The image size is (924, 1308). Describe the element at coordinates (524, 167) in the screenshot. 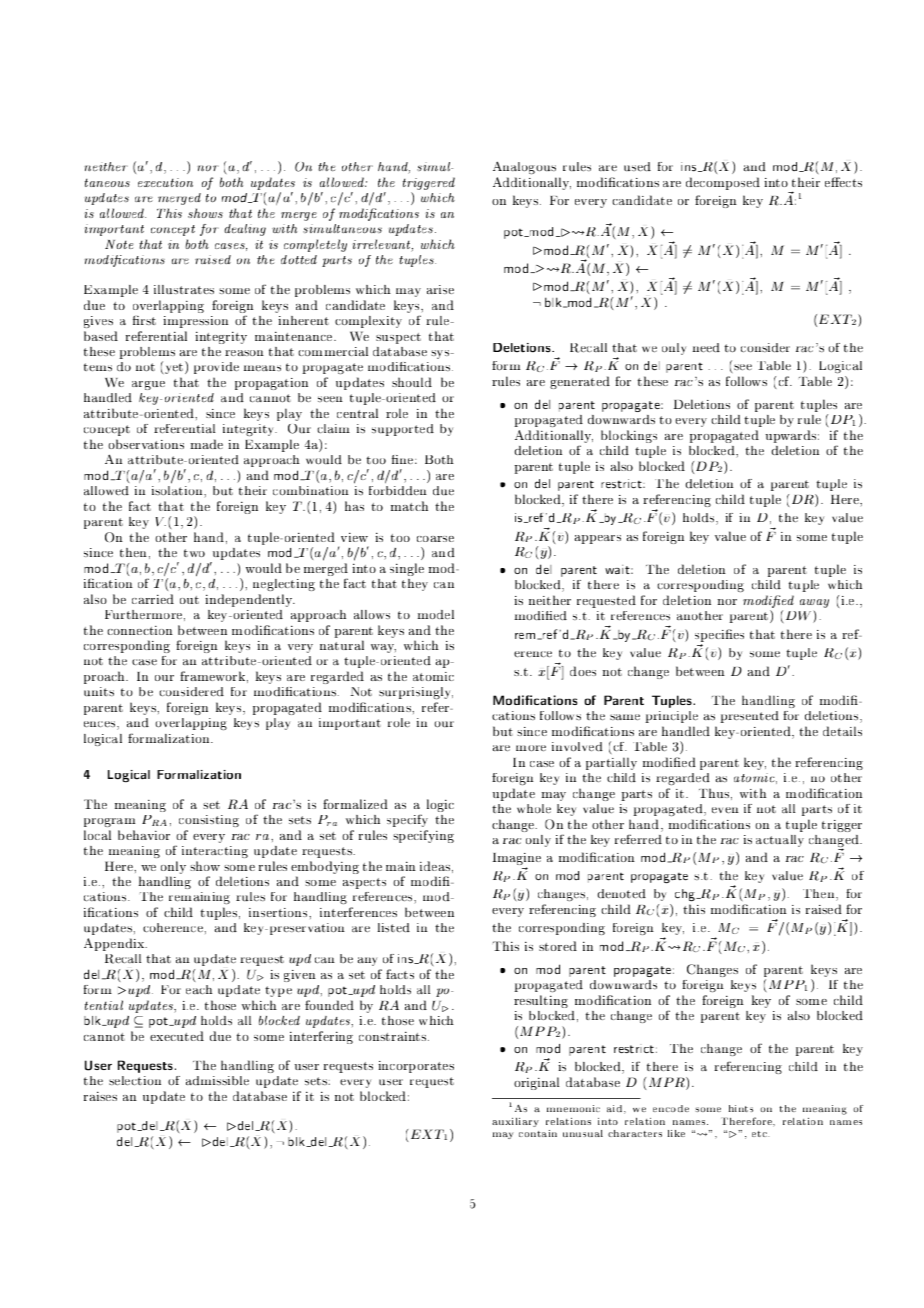

I see `Analogous` at that location.
